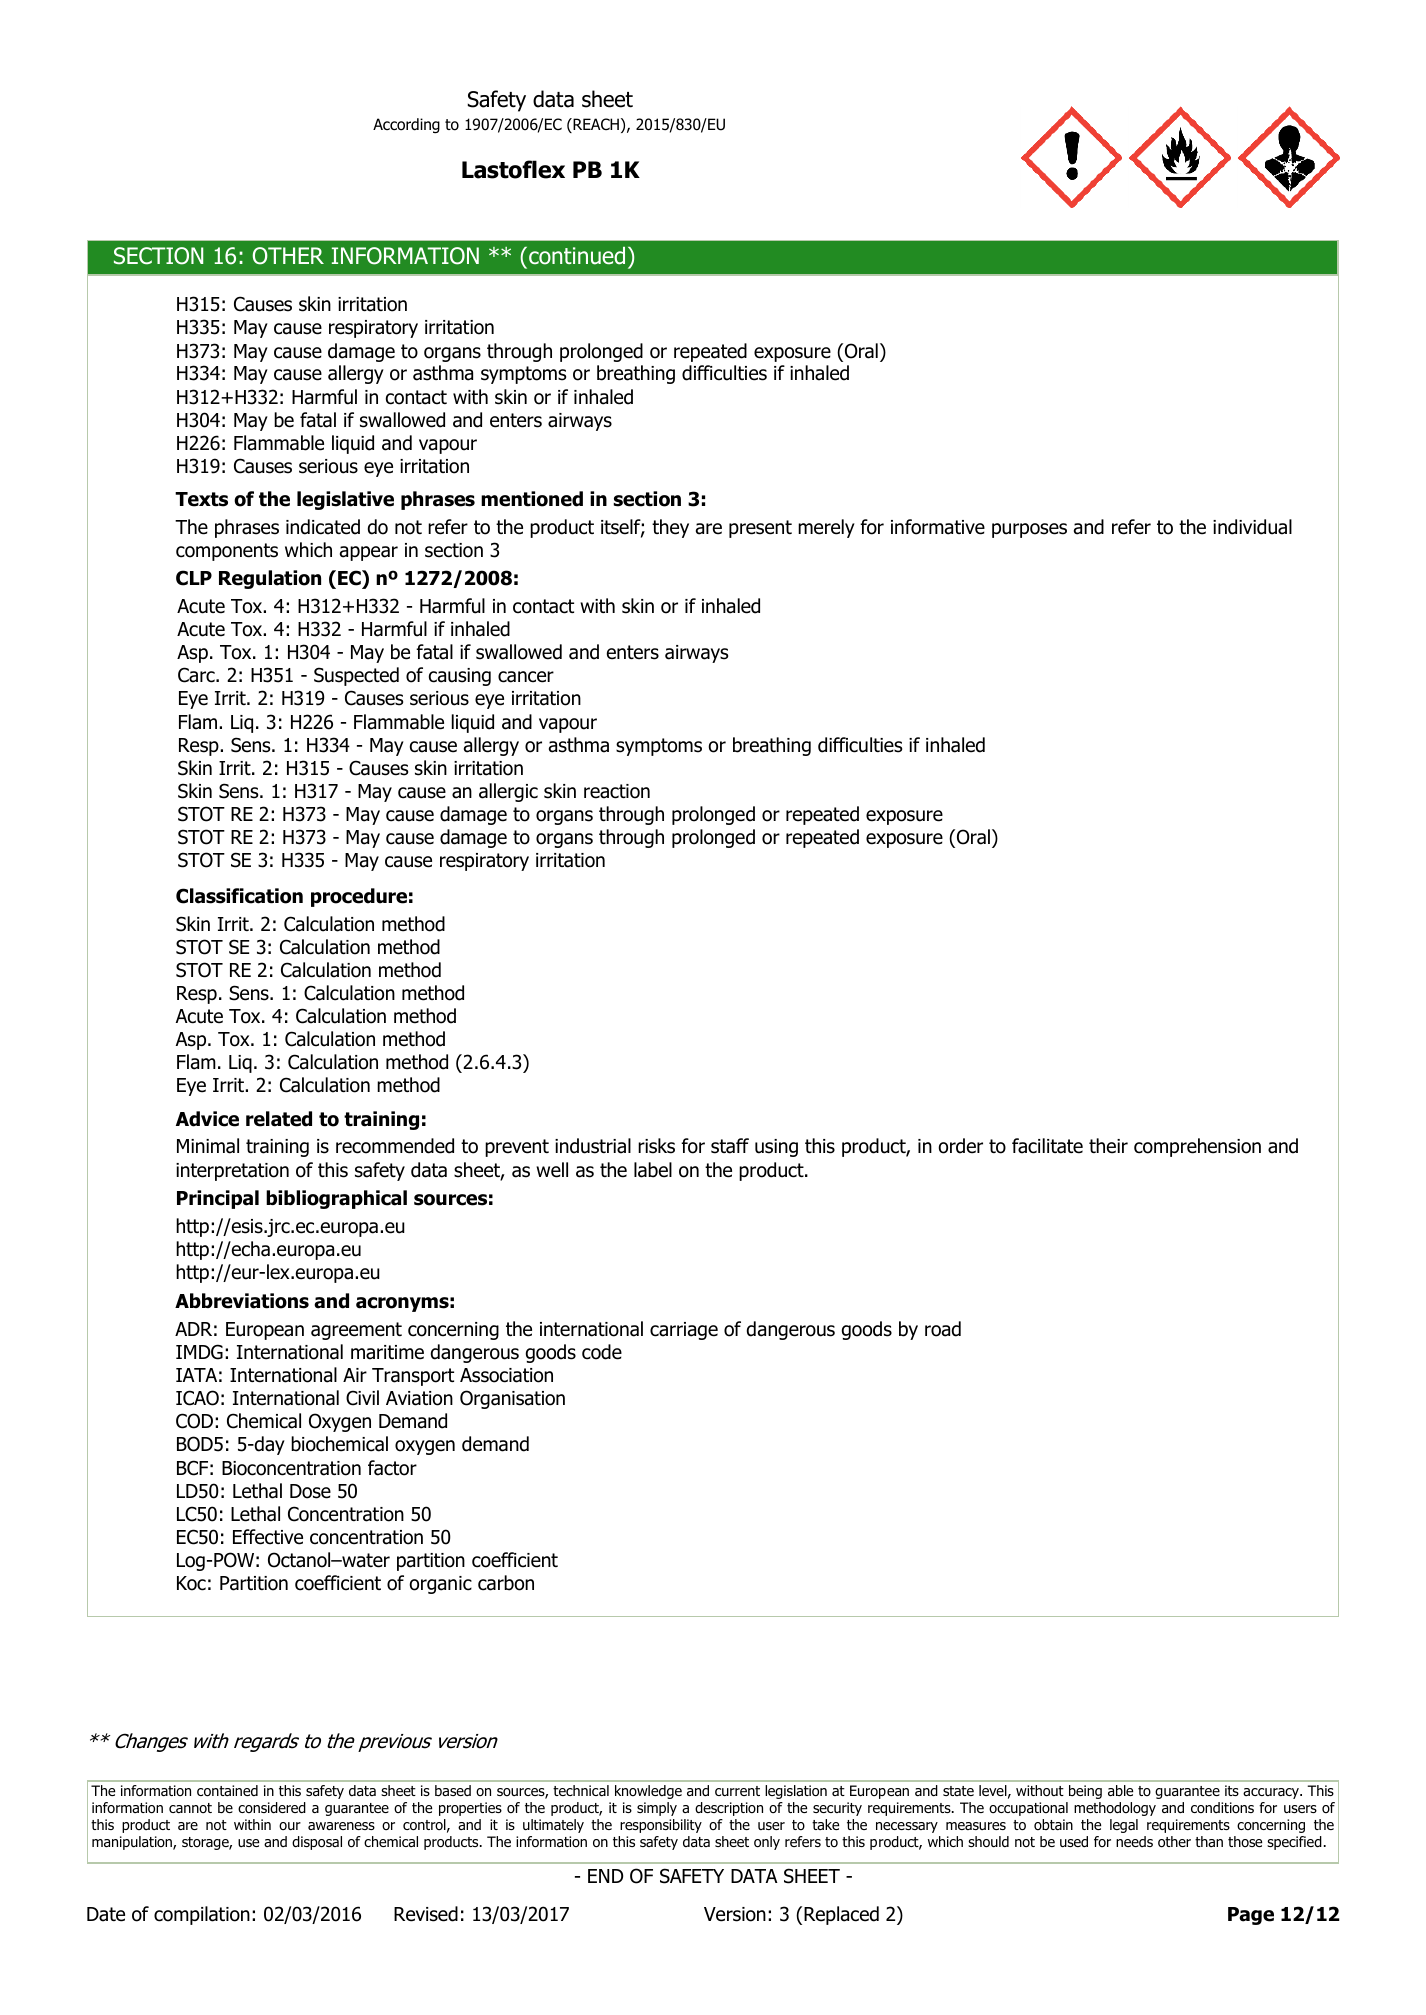  I want to click on staff, so click(730, 1146).
